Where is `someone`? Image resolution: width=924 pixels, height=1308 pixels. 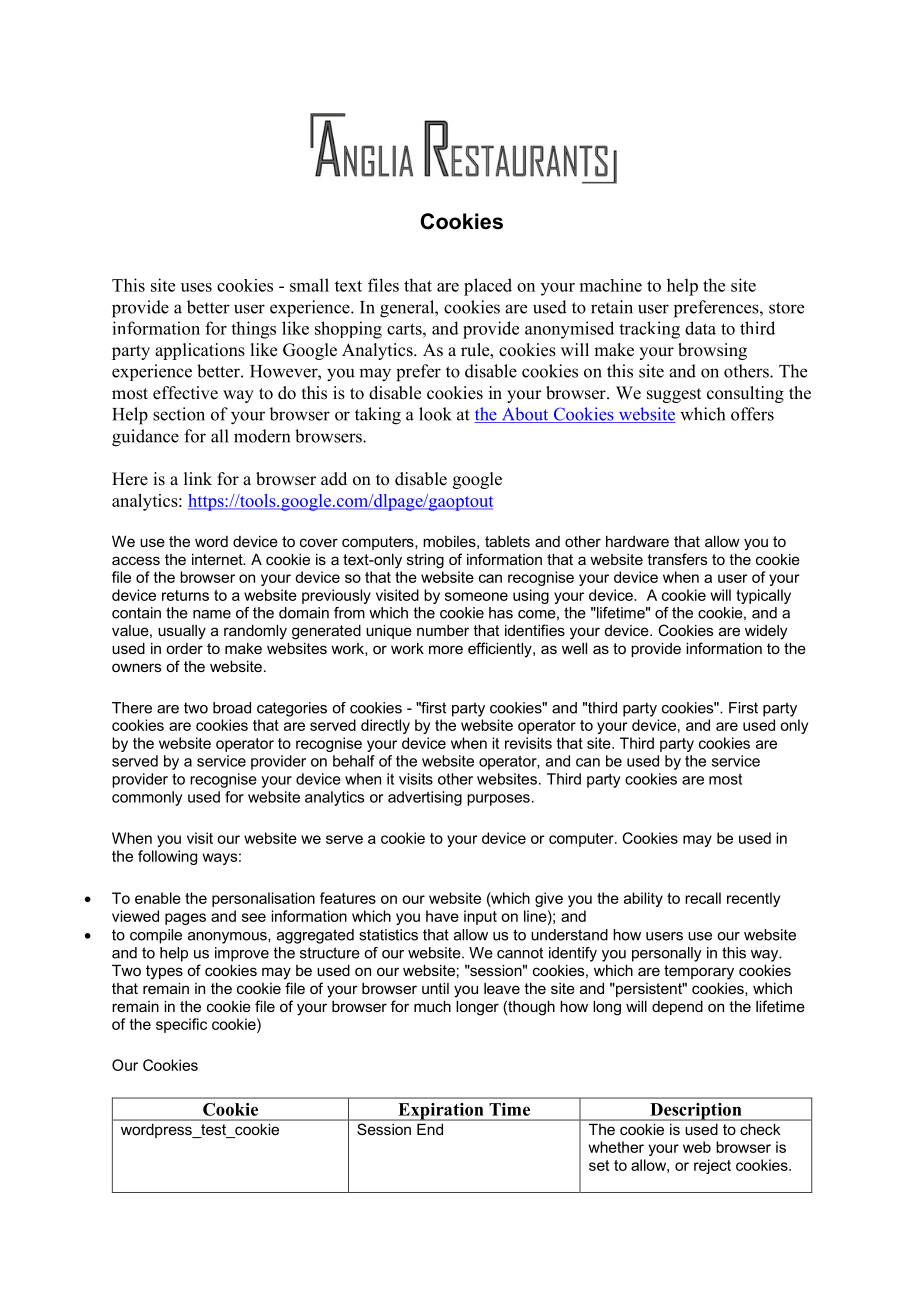
someone is located at coordinates (476, 596).
